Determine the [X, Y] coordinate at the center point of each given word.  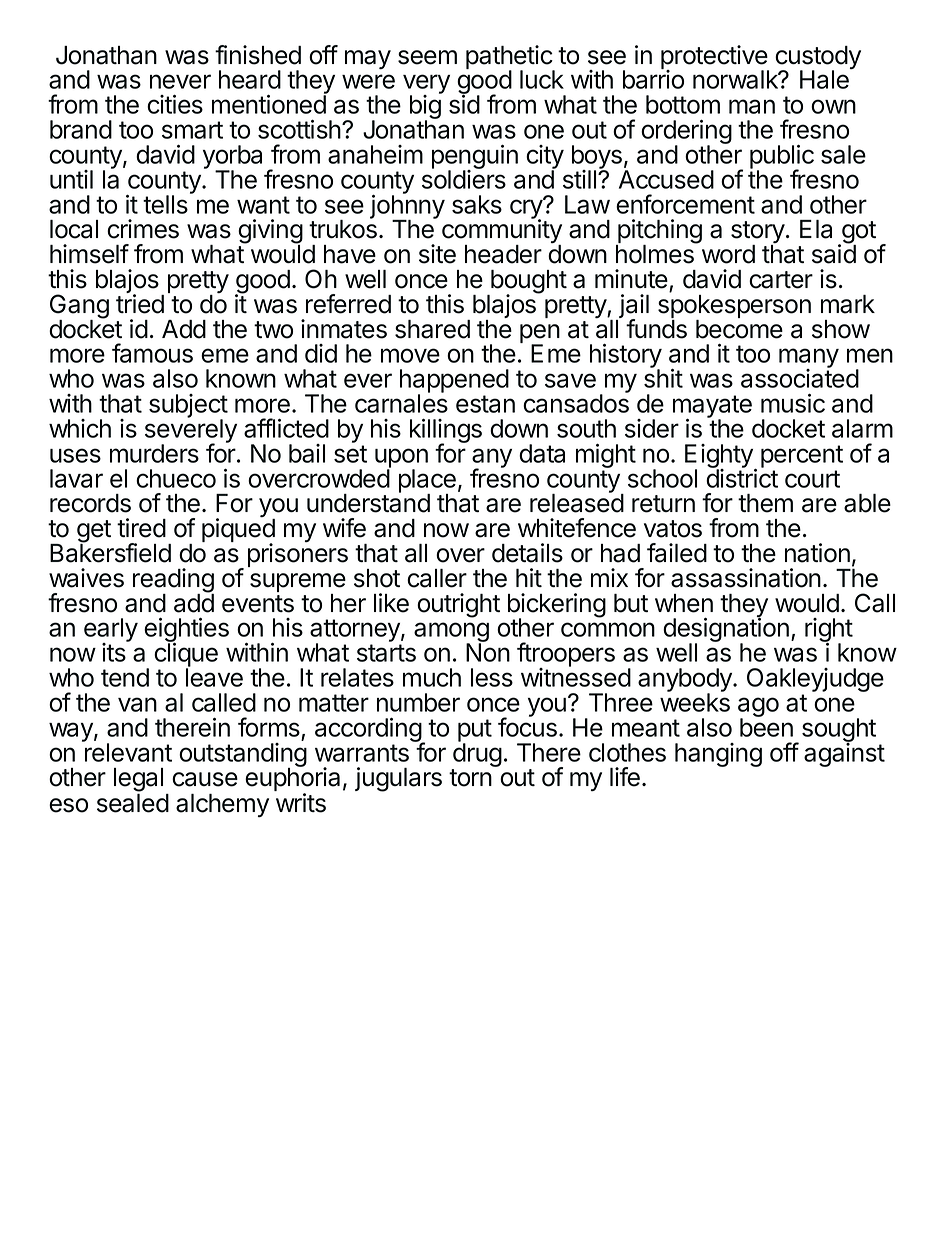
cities [175, 104]
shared [432, 329]
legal [138, 780]
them [765, 503]
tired [141, 528]
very [426, 85]
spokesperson [734, 308]
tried [140, 304]
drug [477, 754]
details [527, 553]
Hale [824, 79]
